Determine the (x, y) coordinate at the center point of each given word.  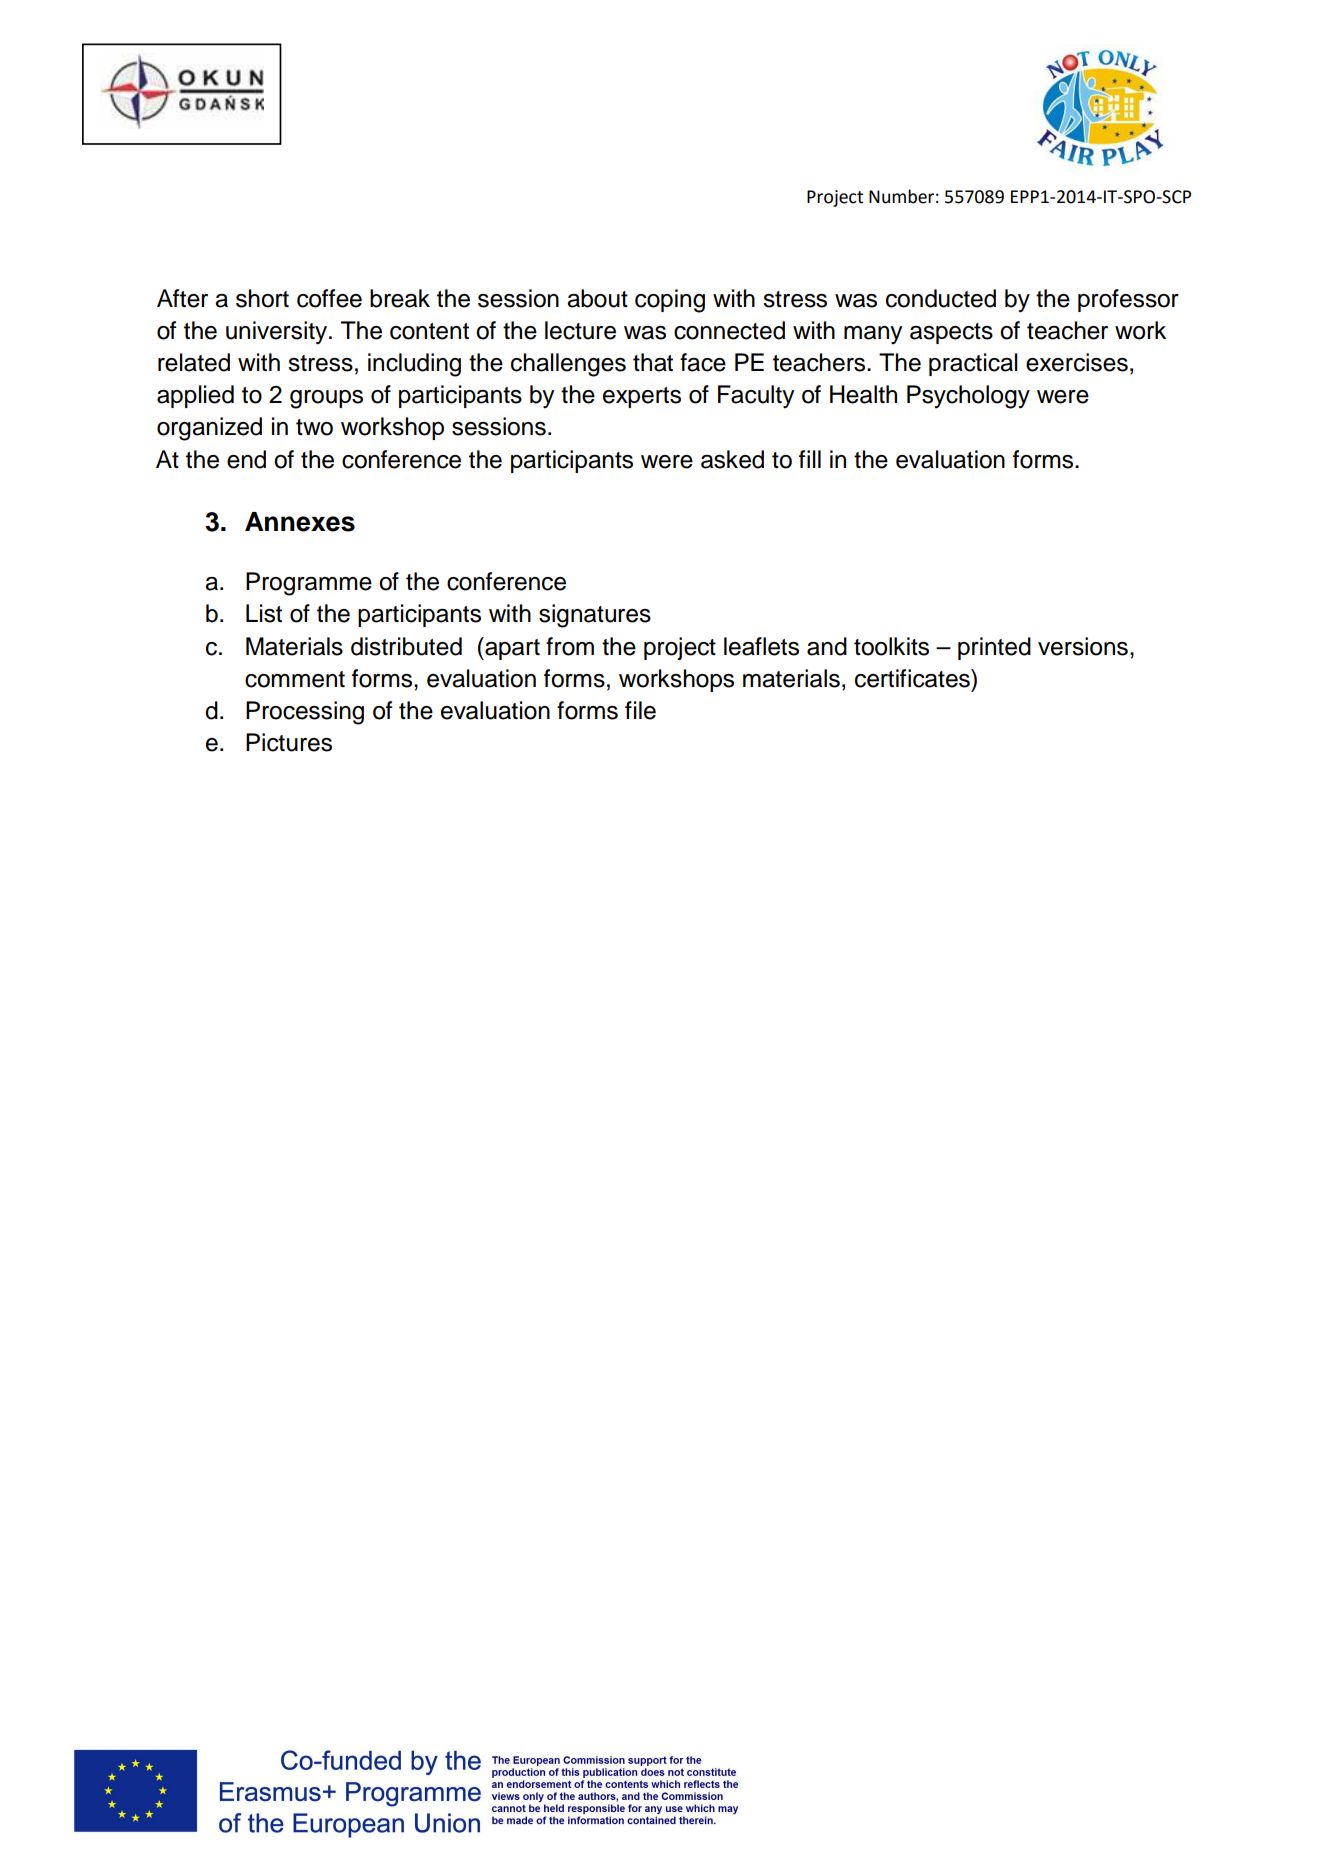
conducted (941, 298)
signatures (595, 616)
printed (994, 648)
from (570, 646)
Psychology (968, 397)
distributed (406, 646)
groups (326, 399)
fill (810, 459)
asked (732, 459)
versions (1083, 646)
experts (642, 397)
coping (670, 301)
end (246, 459)
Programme (309, 584)
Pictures (289, 742)
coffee (329, 298)
